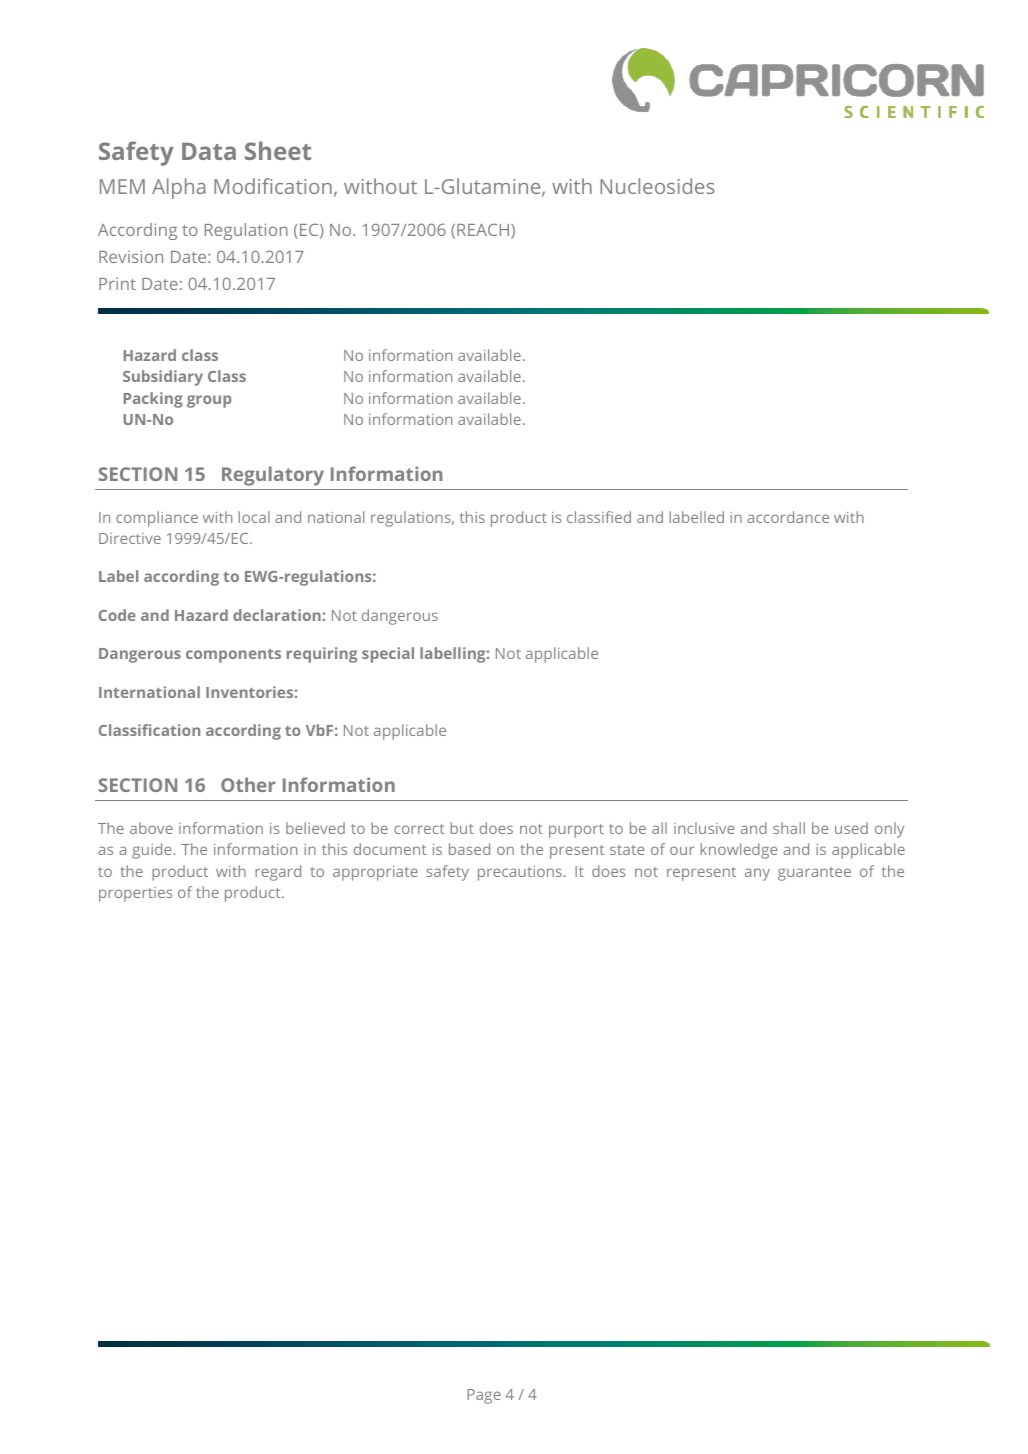 This document has height=1454, width=1028. What do you see at coordinates (375, 873) in the document?
I see `appropriate` at bounding box center [375, 873].
